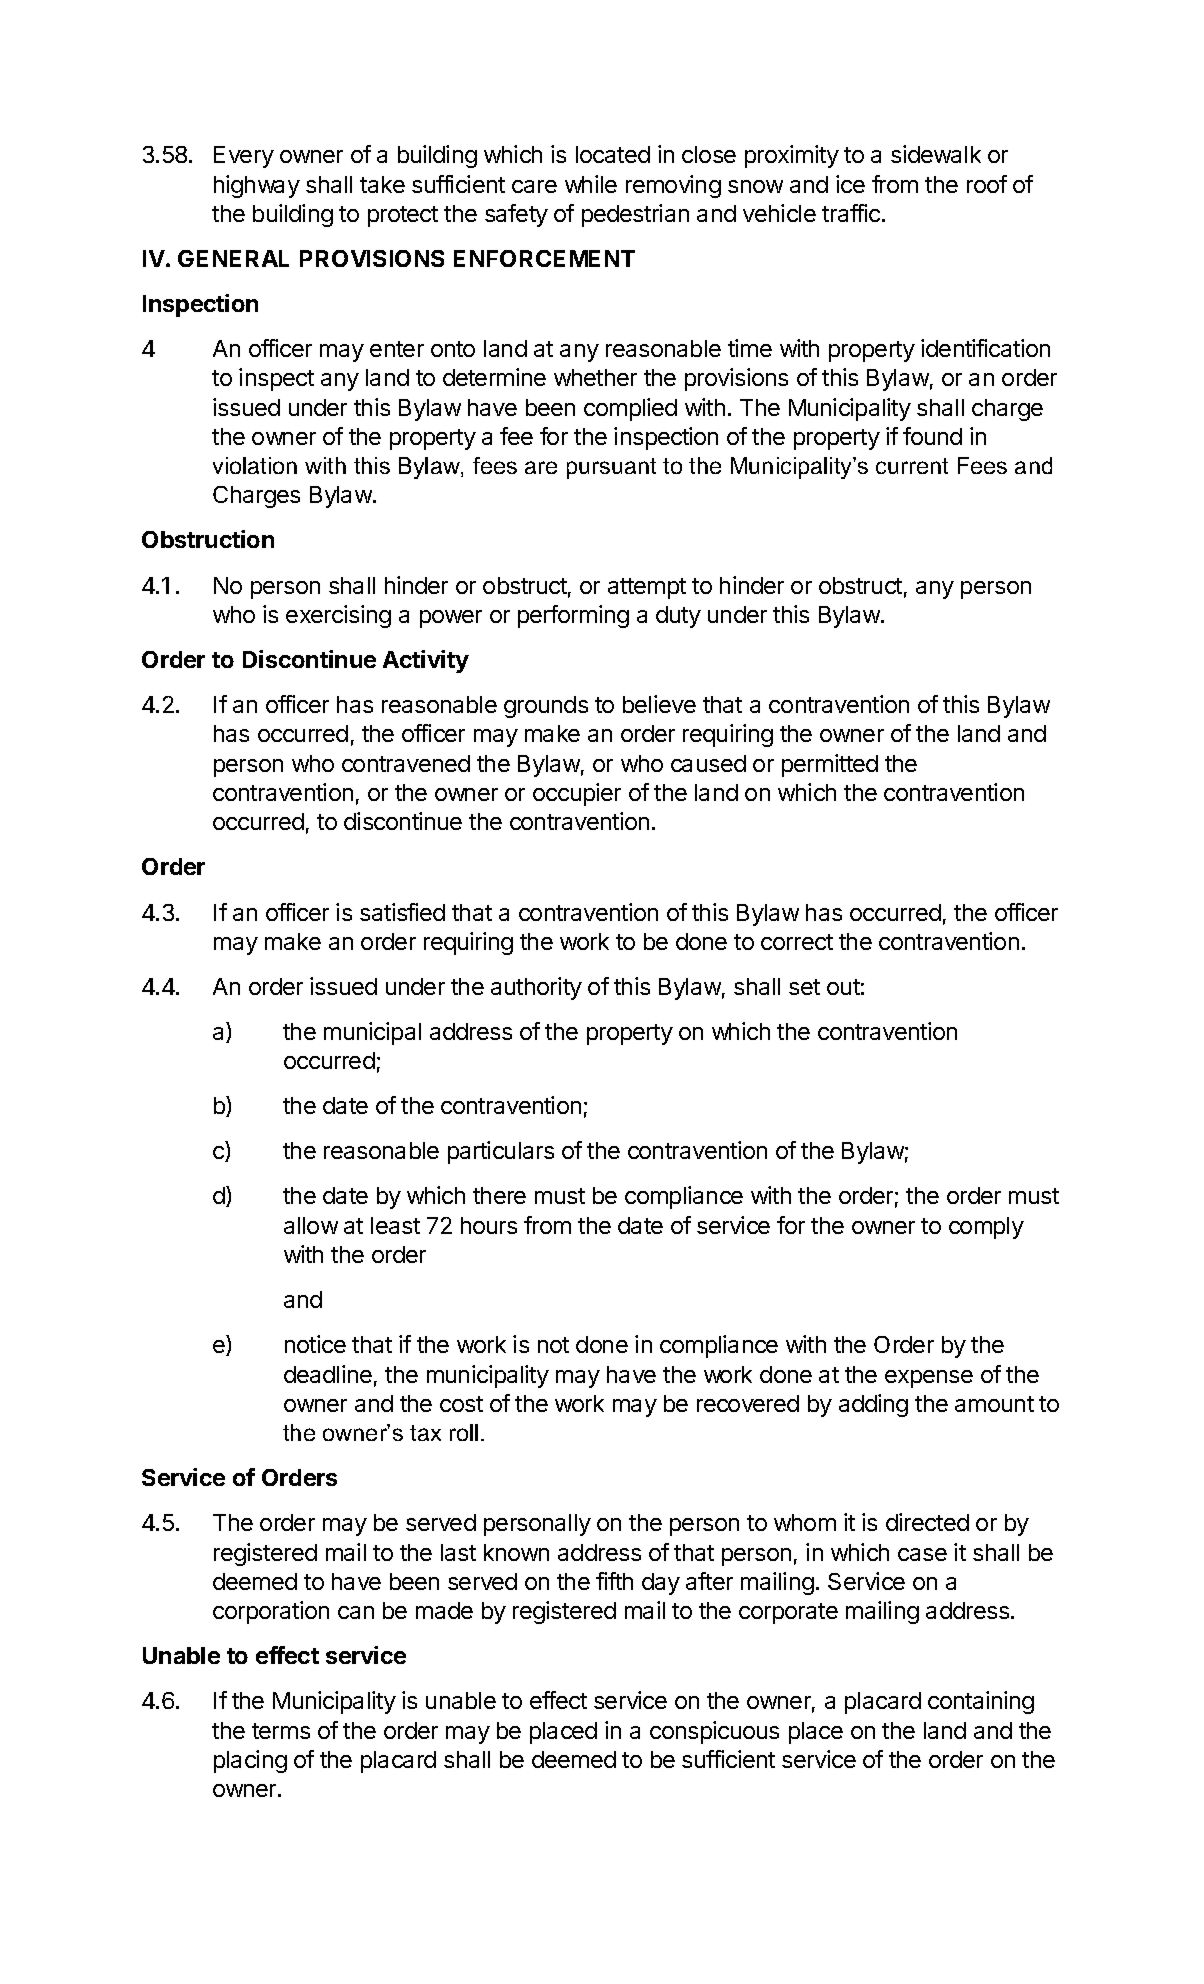  Describe the element at coordinates (338, 616) in the screenshot. I see `exercising` at that location.
